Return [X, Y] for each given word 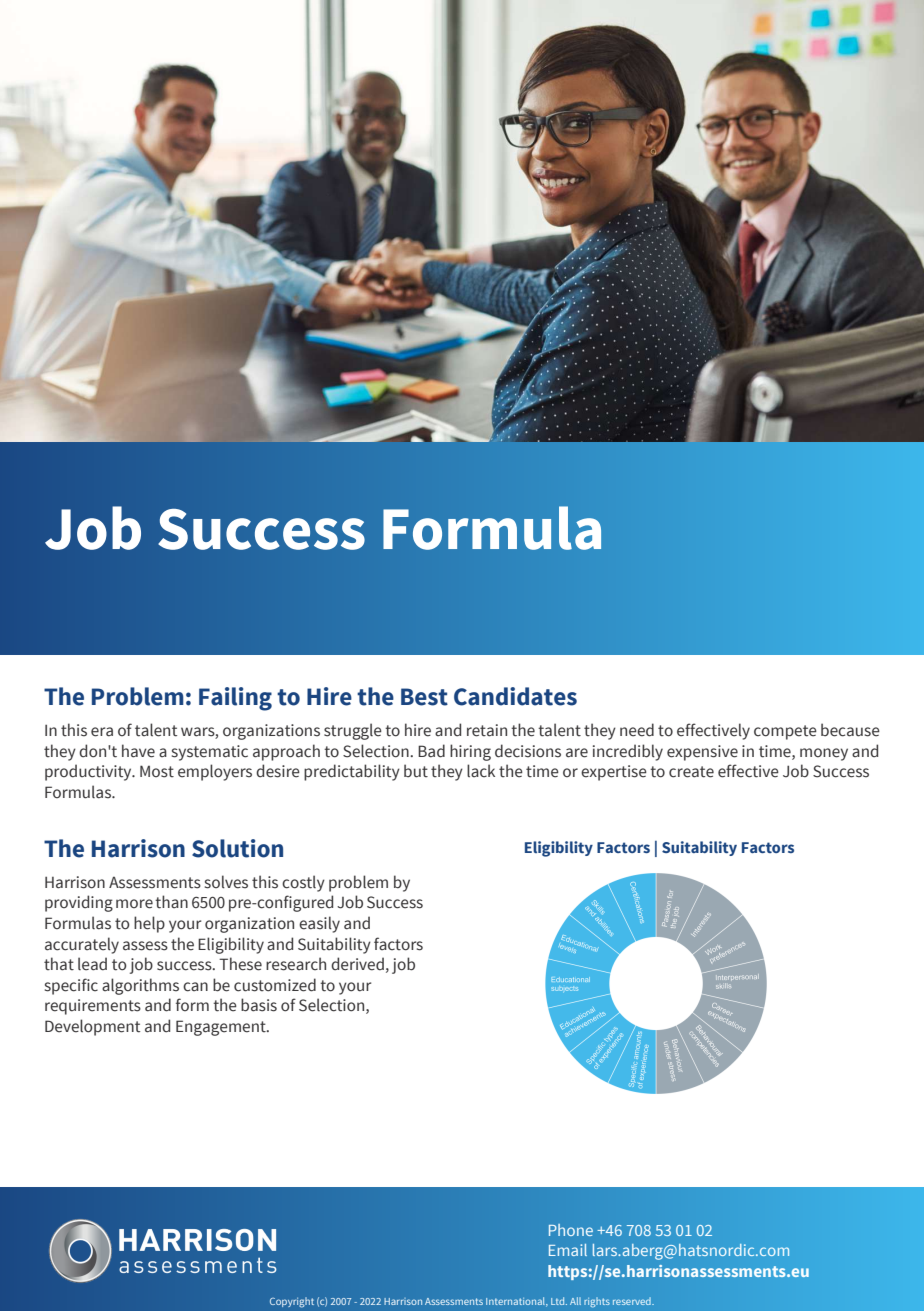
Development [92, 1027]
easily [319, 924]
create [691, 772]
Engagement [222, 1028]
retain [487, 730]
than [171, 902]
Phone [571, 1230]
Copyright [292, 1302]
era [102, 732]
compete [785, 732]
